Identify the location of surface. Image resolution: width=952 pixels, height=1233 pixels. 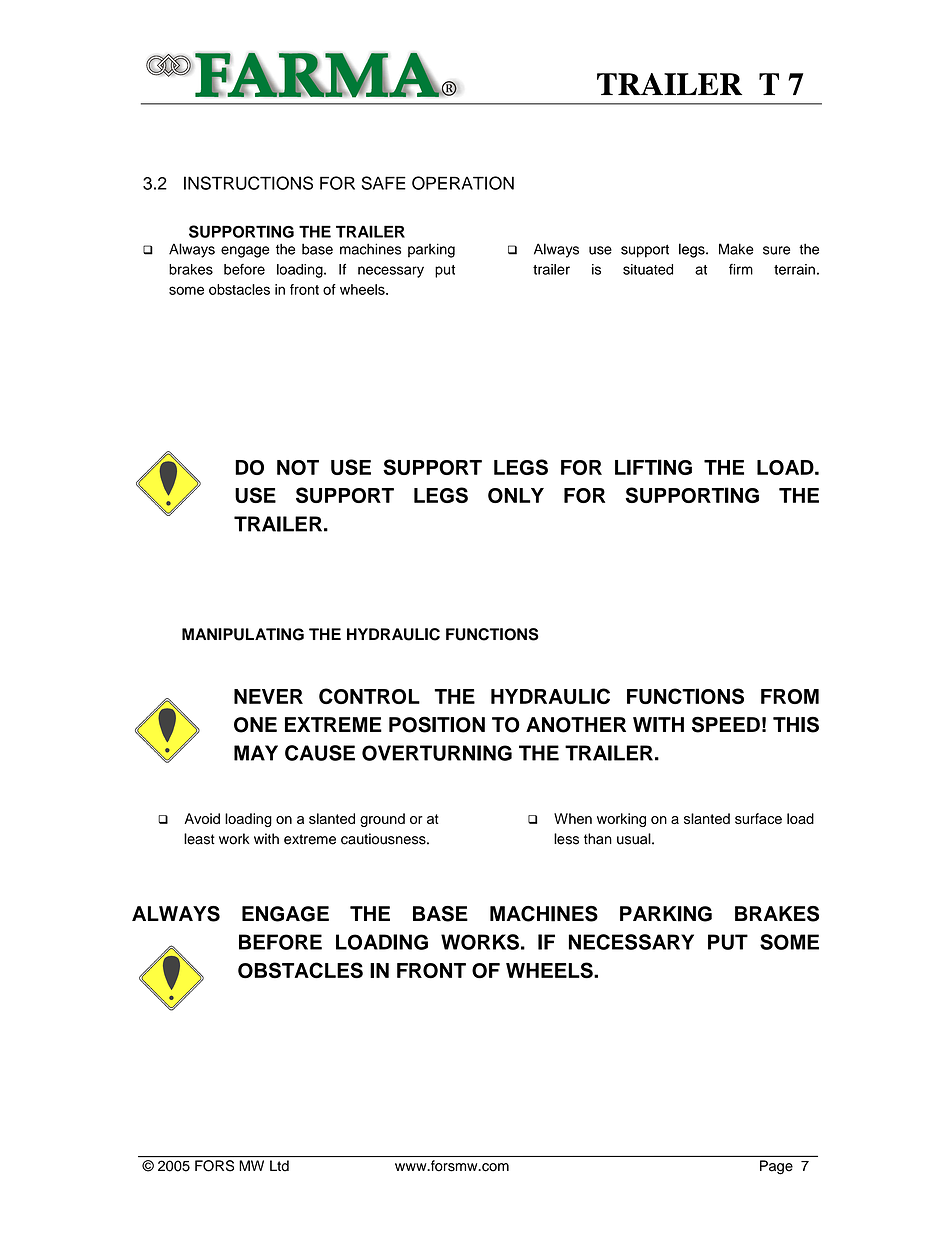
(758, 818).
